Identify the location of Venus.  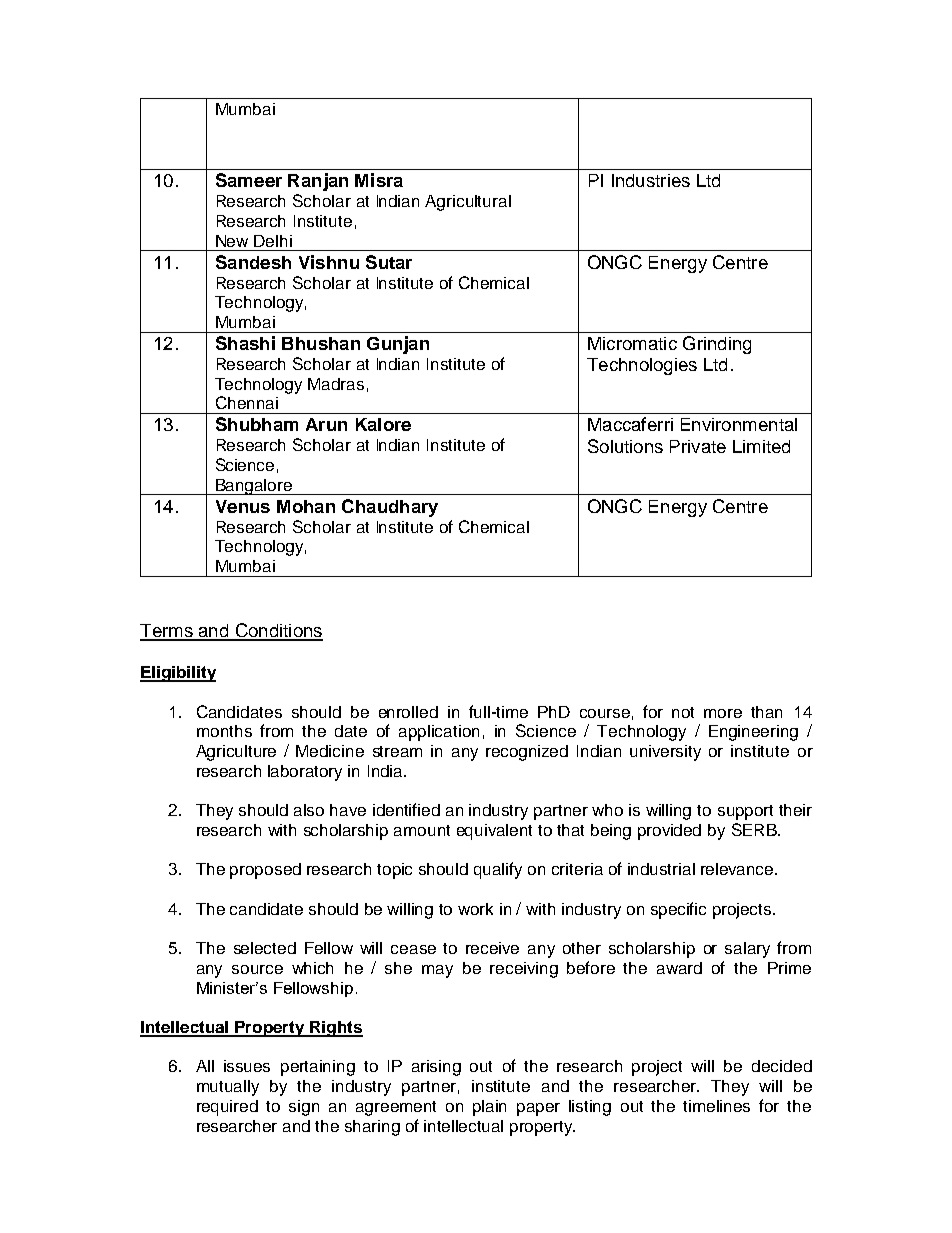
(243, 506).
